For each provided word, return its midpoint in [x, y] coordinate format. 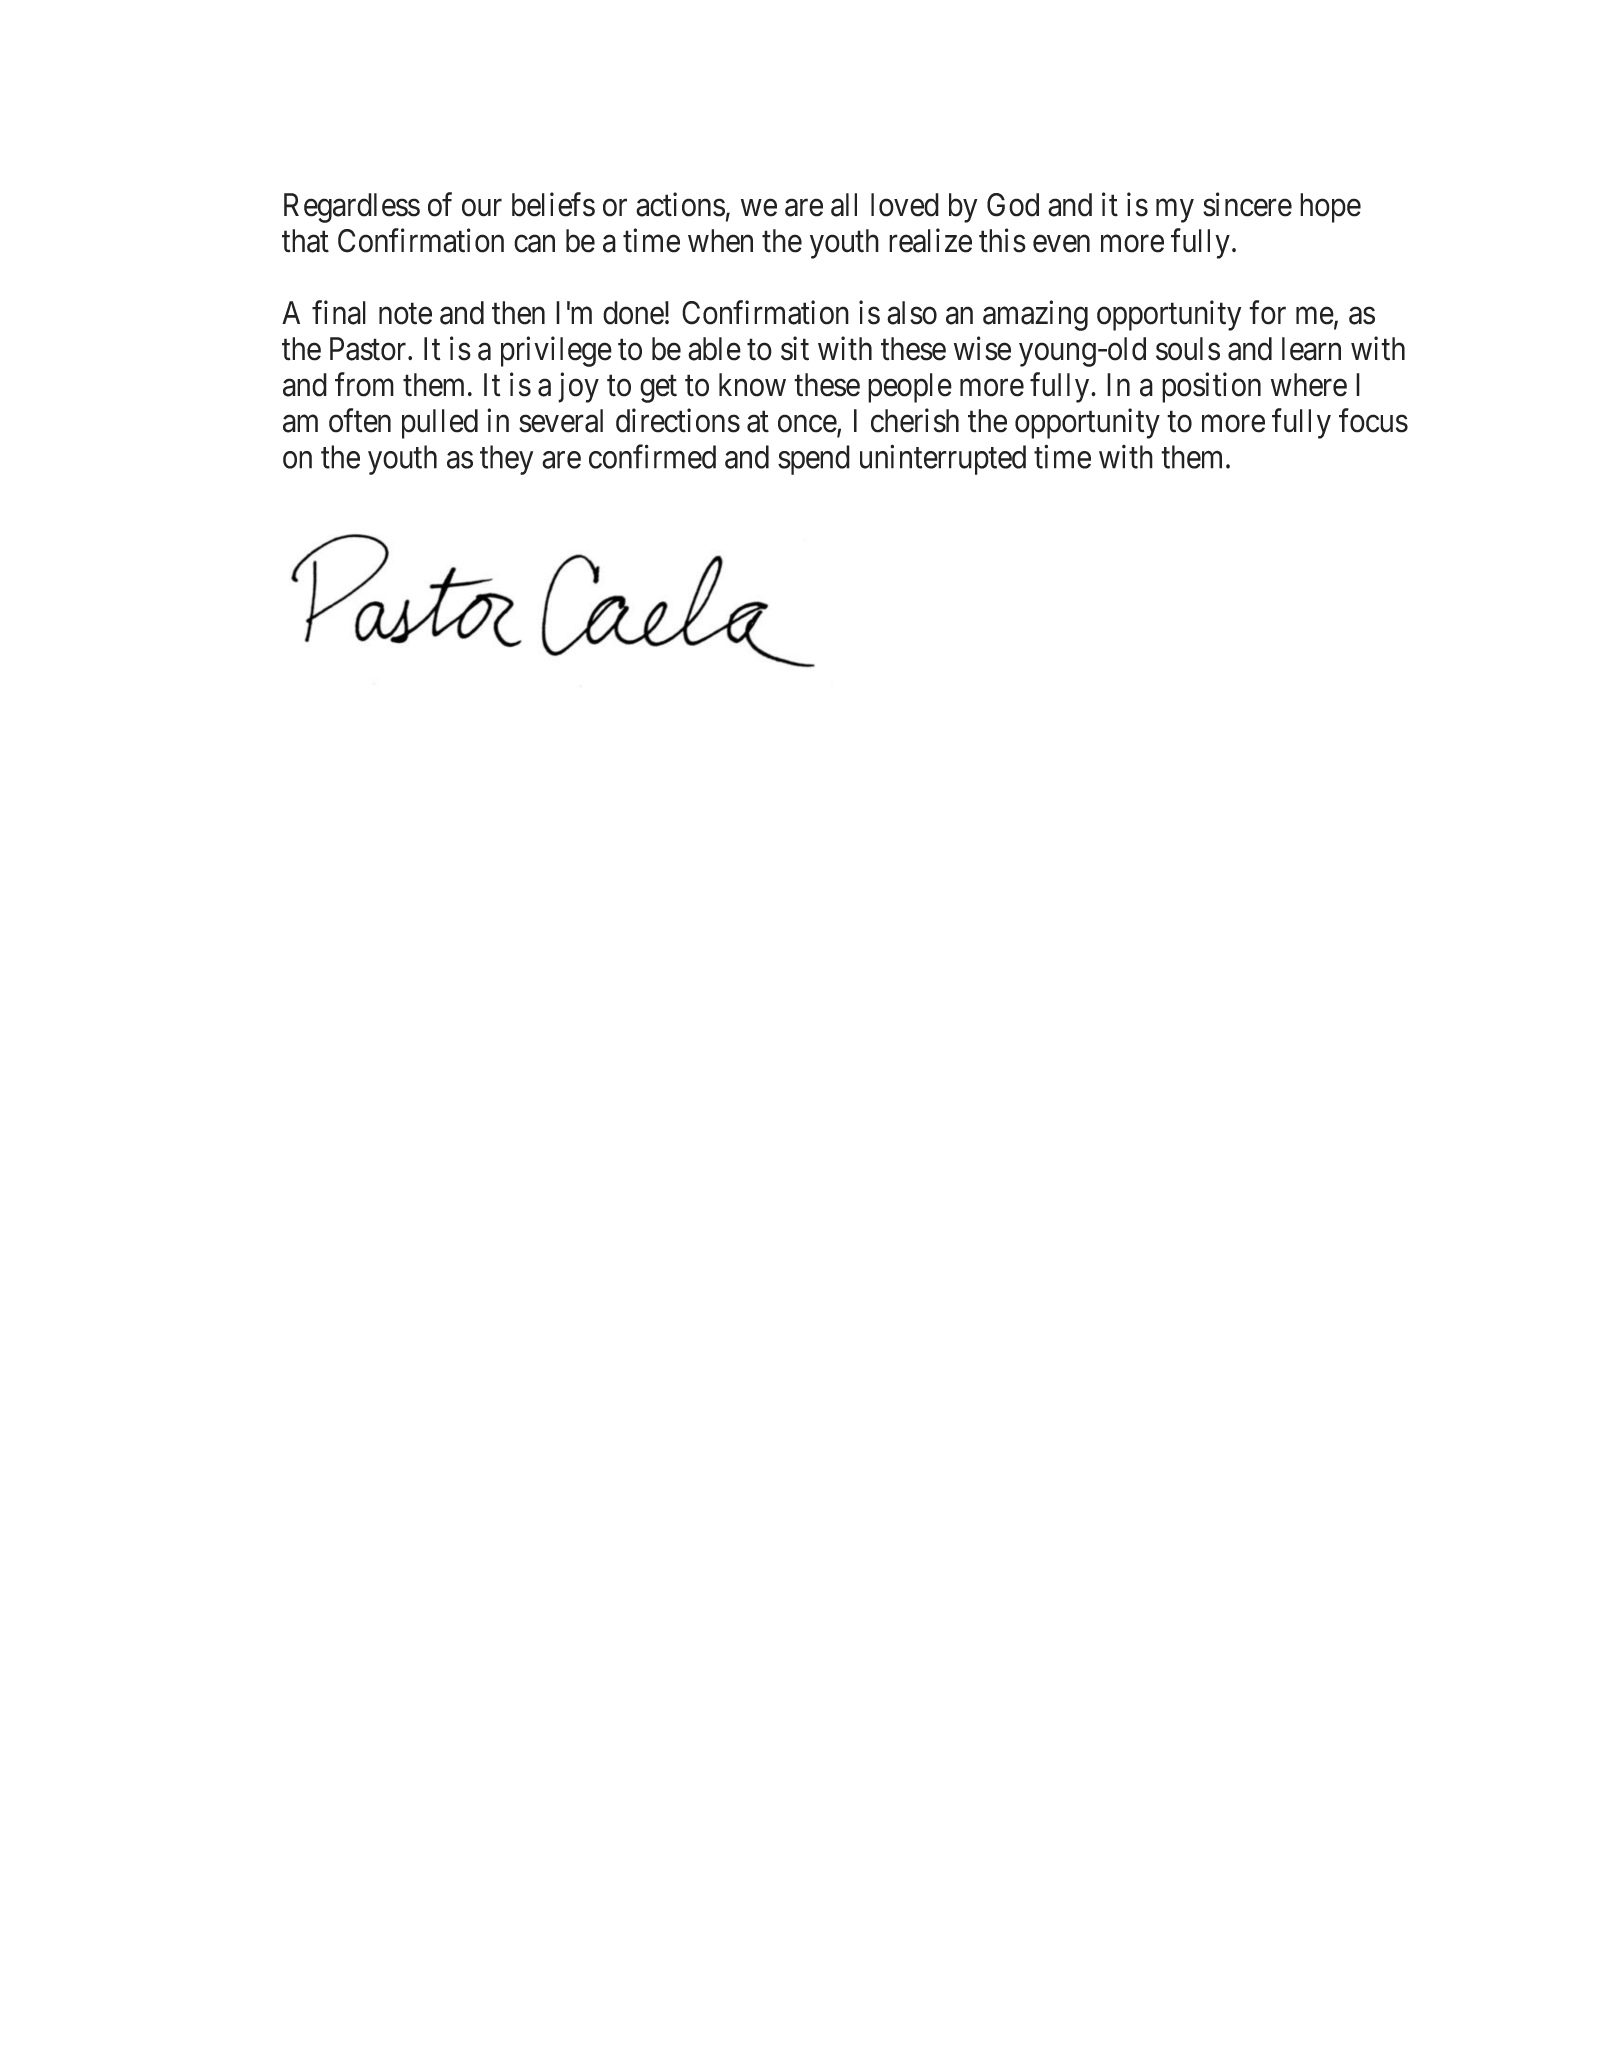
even [1061, 244]
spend [814, 460]
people [910, 388]
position [1211, 387]
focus [1373, 420]
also [912, 313]
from [364, 384]
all [844, 205]
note [405, 314]
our [482, 208]
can [534, 244]
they [506, 460]
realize [930, 240]
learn [1311, 349]
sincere [1247, 204]
